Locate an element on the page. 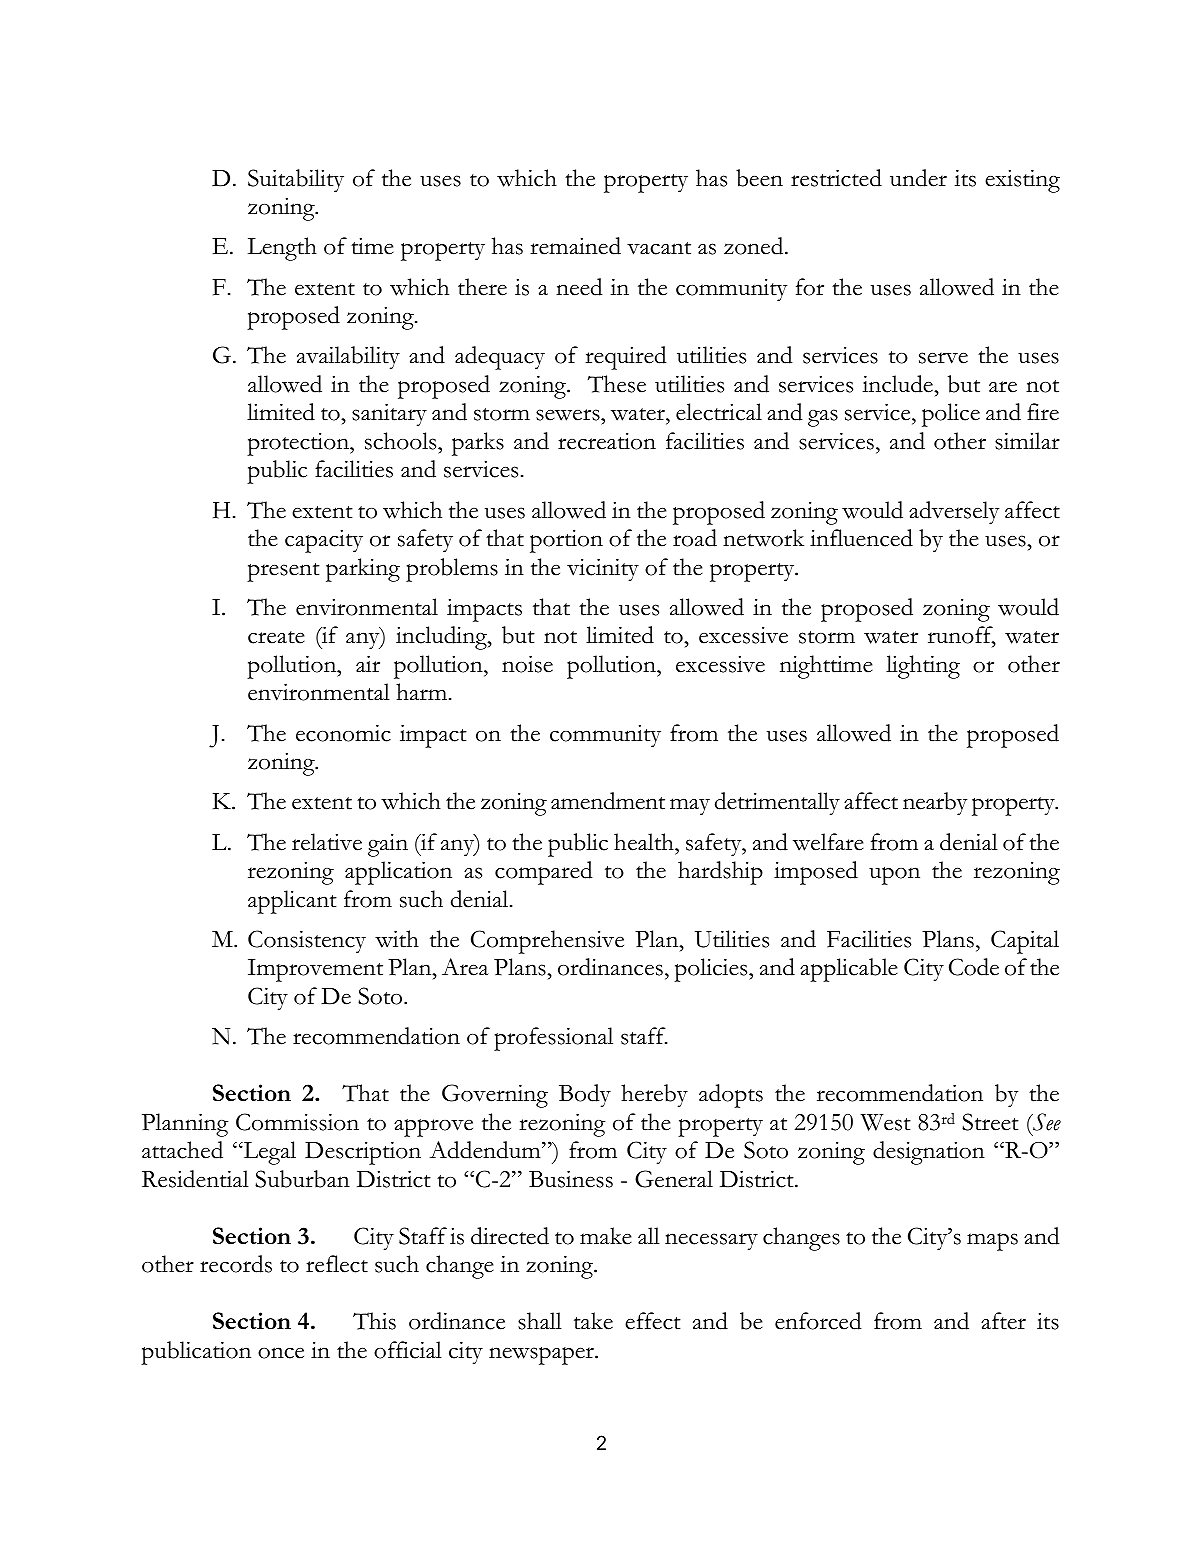 The height and width of the page is (1554, 1201). take is located at coordinates (593, 1321).
